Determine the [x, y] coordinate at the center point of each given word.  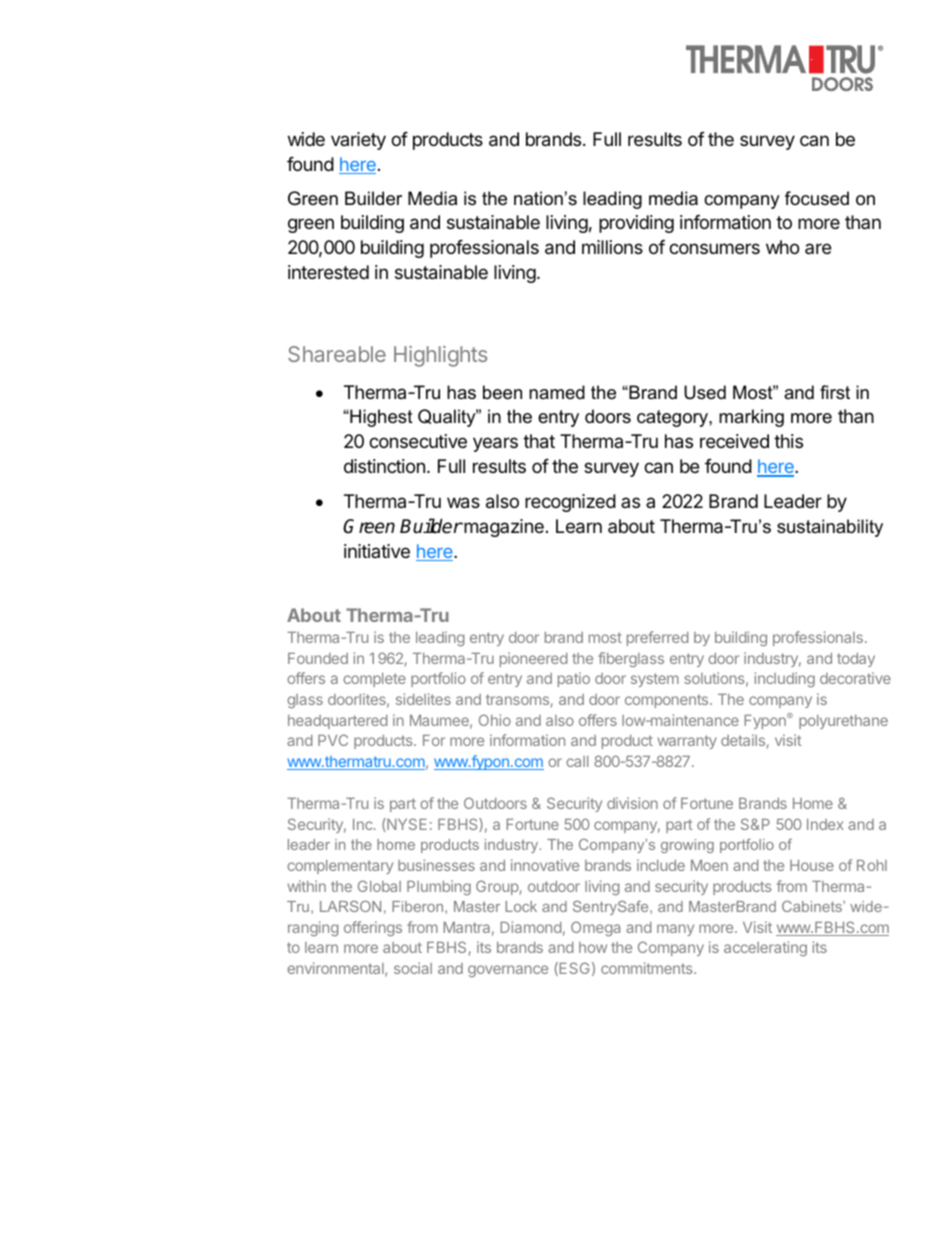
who [782, 247]
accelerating [765, 948]
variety [358, 141]
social [413, 968]
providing [636, 224]
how [593, 947]
